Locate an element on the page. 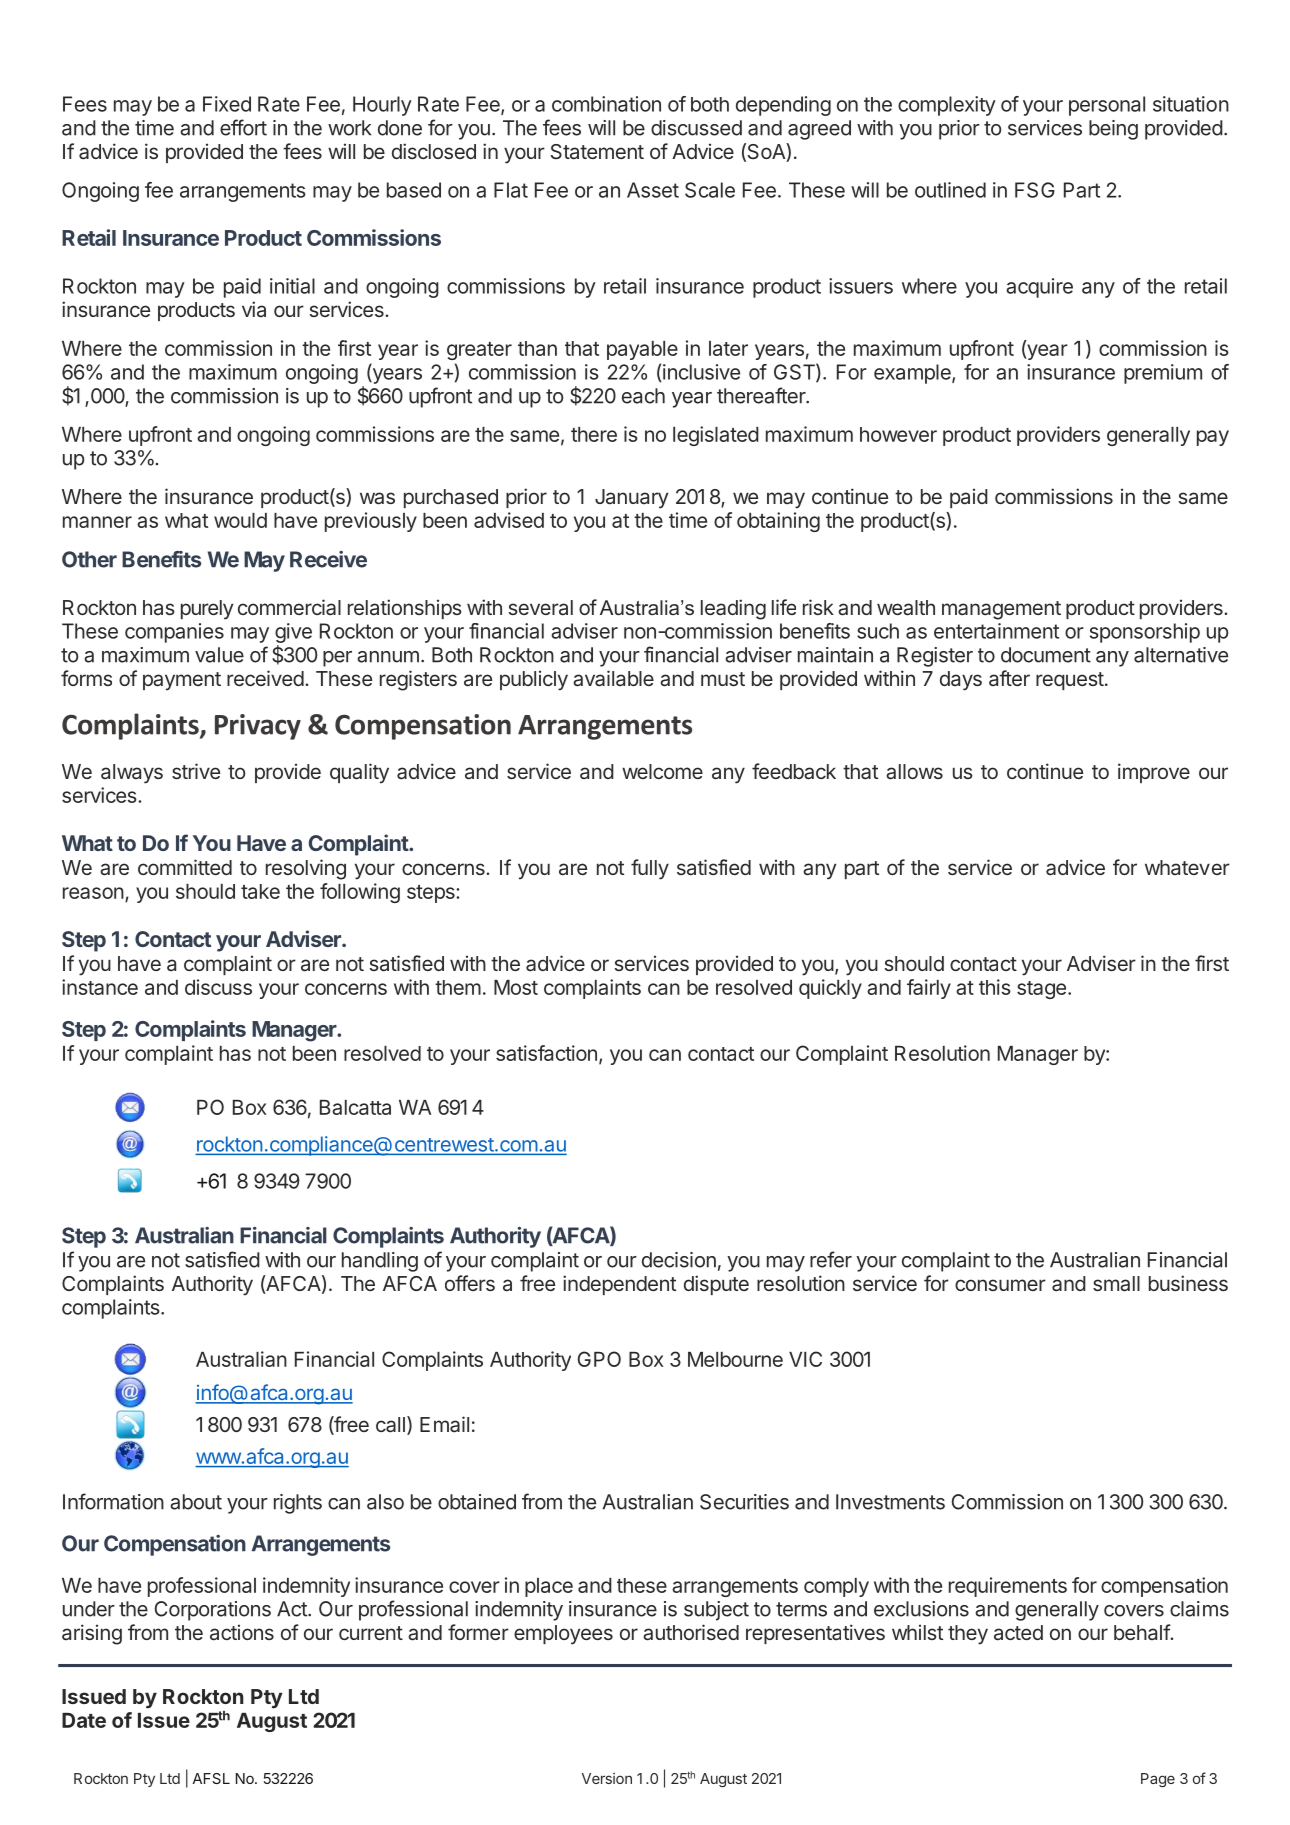 Image resolution: width=1290 pixels, height=1825 pixels. decision is located at coordinates (679, 1260).
